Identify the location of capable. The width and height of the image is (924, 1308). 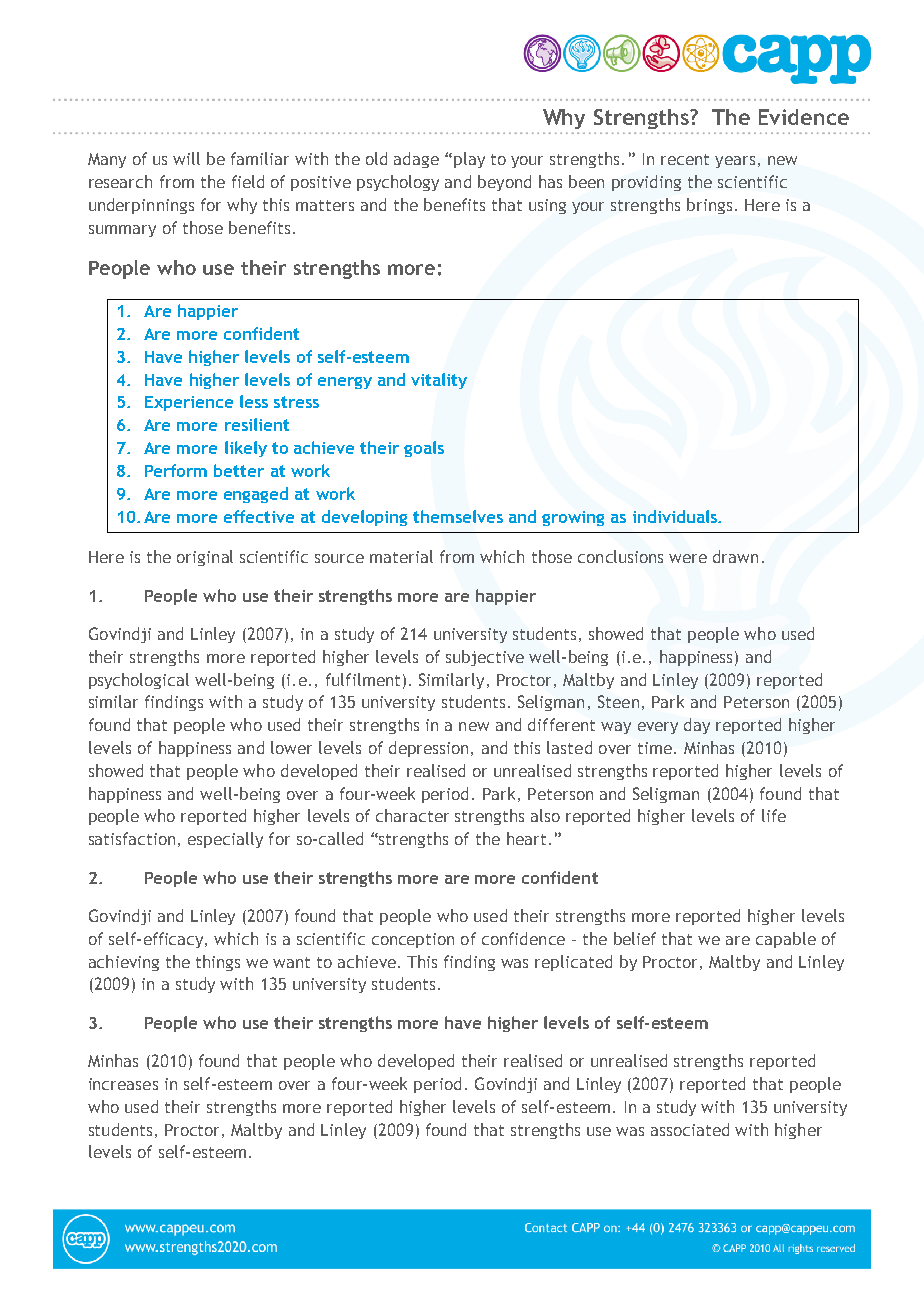
(786, 940).
